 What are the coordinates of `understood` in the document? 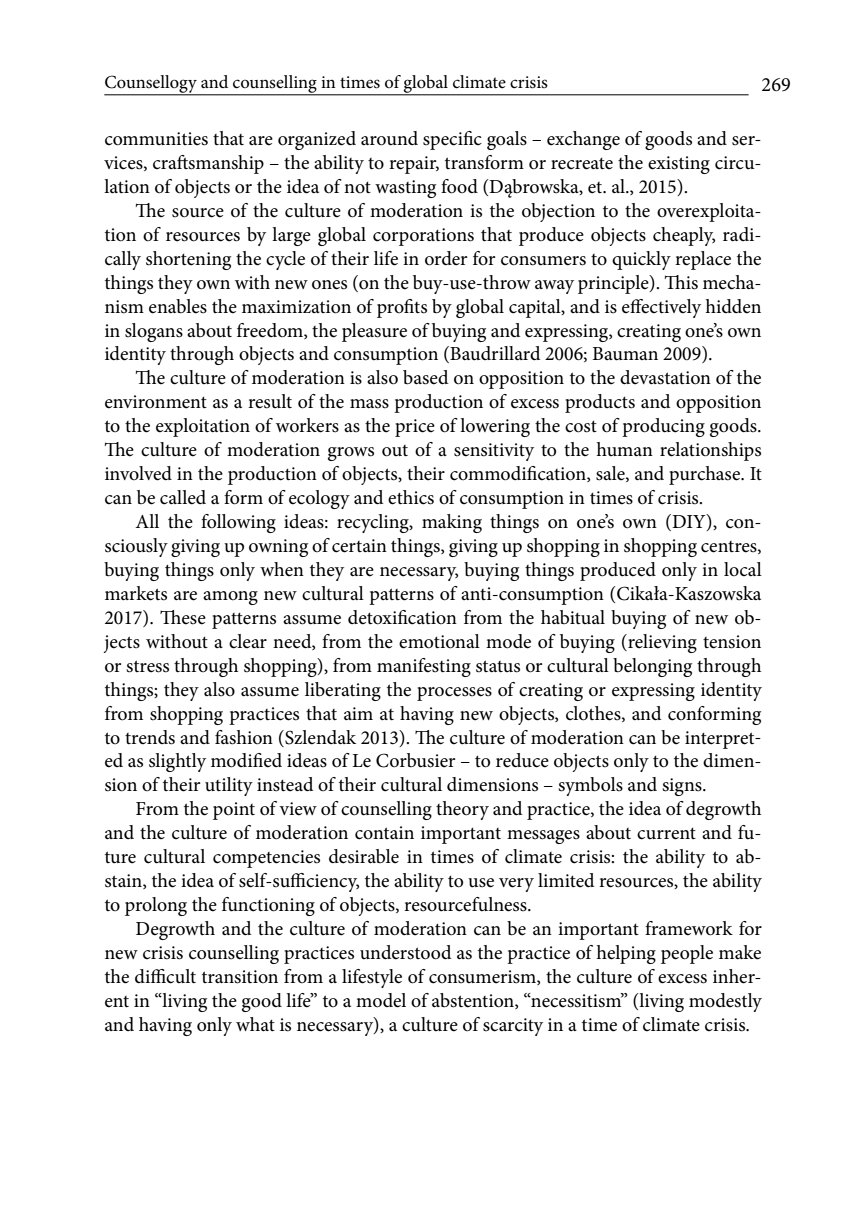 It's located at (405, 952).
